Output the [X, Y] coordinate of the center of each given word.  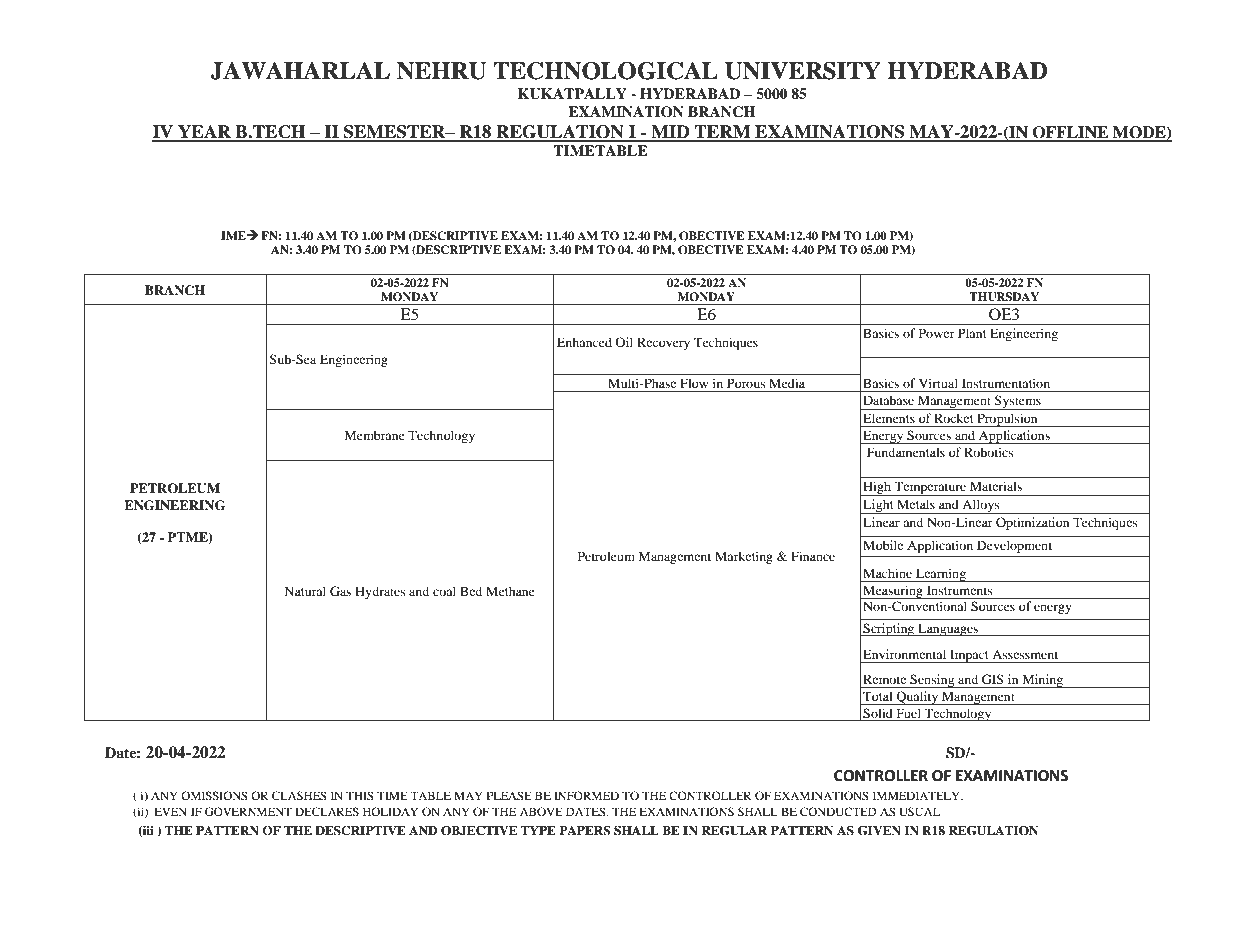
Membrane [375, 435]
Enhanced [584, 342]
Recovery [663, 343]
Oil [624, 342]
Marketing [744, 557]
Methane [510, 591]
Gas [340, 591]
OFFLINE [1071, 133]
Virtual [938, 383]
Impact [969, 656]
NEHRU [441, 71]
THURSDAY [1004, 297]
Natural [305, 591]
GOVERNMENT [248, 811]
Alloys [981, 506]
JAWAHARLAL [300, 71]
